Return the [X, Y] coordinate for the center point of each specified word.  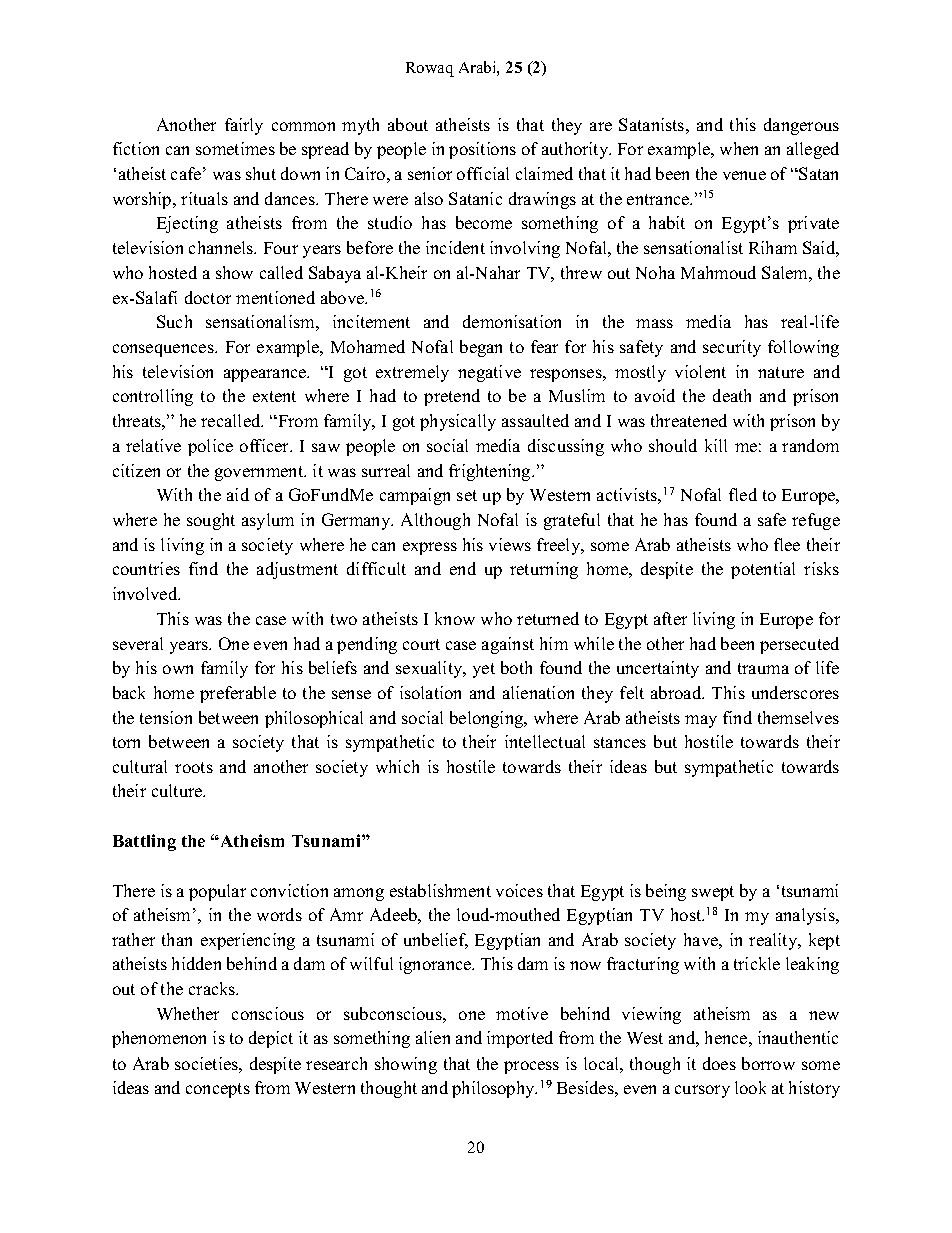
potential [763, 570]
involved [146, 593]
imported [520, 1039]
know [455, 618]
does [719, 1063]
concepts [218, 1090]
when [739, 148]
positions [482, 150]
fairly [244, 126]
